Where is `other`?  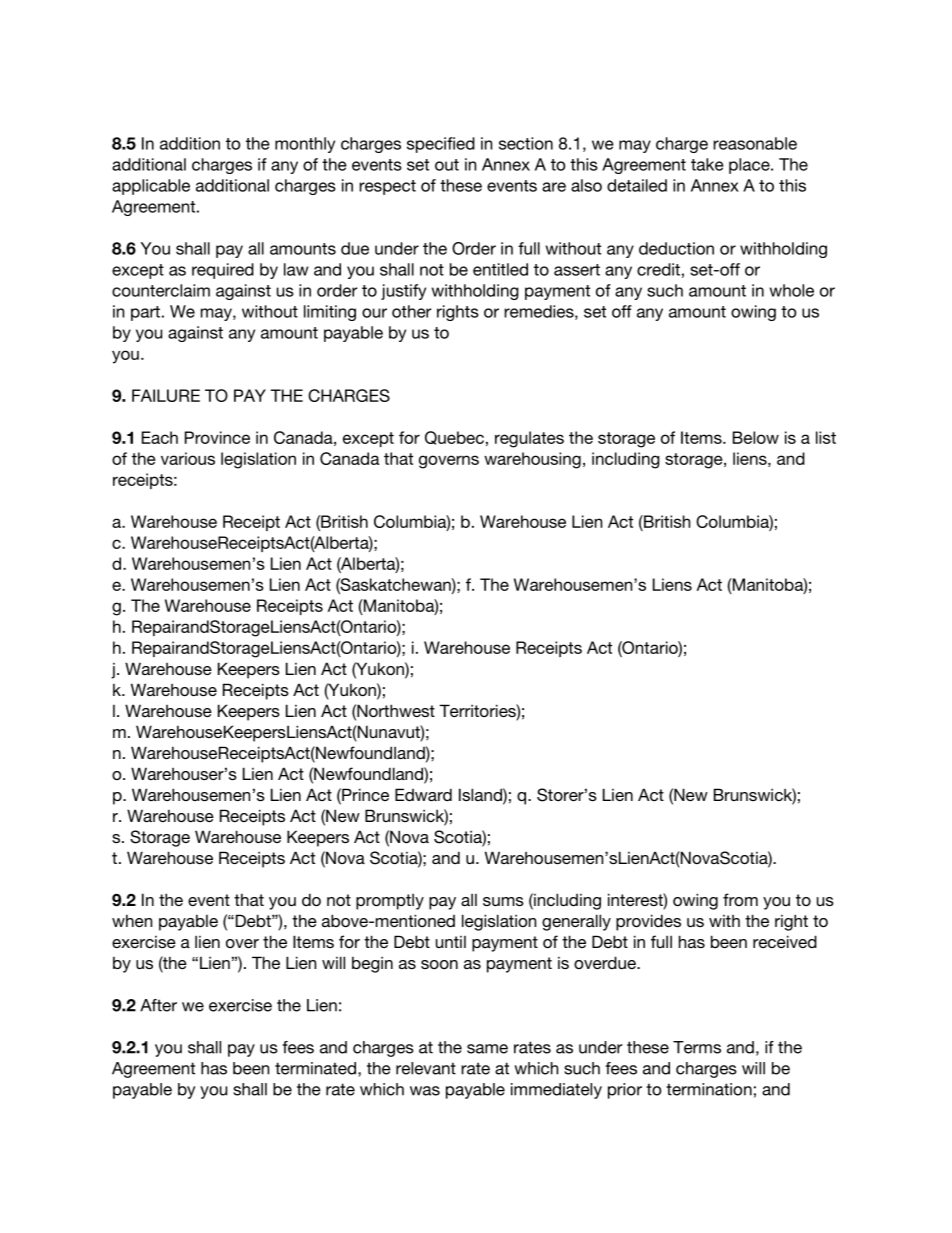 other is located at coordinates (412, 311).
